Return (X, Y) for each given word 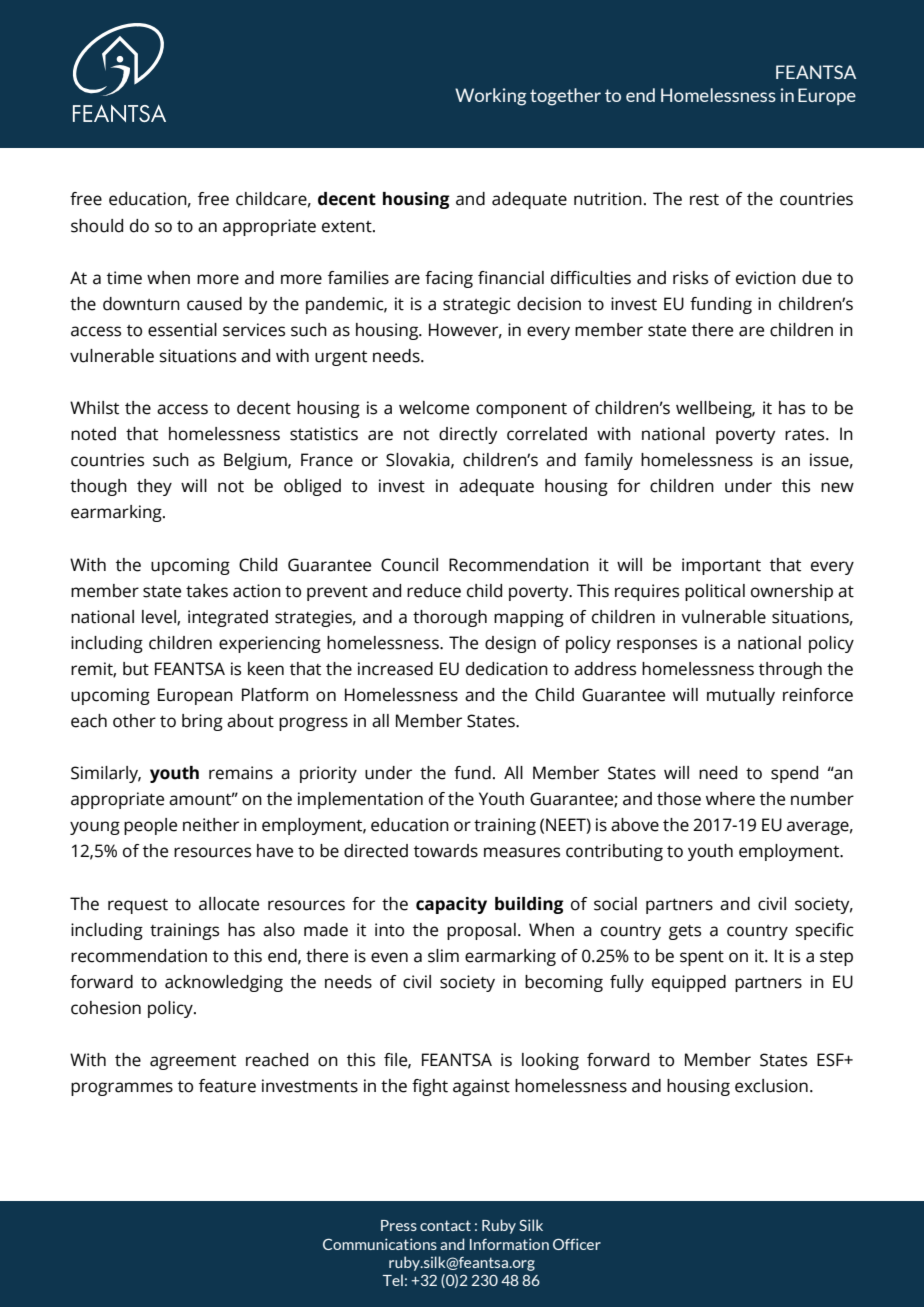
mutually (741, 696)
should (97, 226)
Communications (380, 1244)
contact (445, 1225)
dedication (507, 669)
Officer (577, 1244)
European (195, 696)
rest (704, 200)
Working (491, 97)
